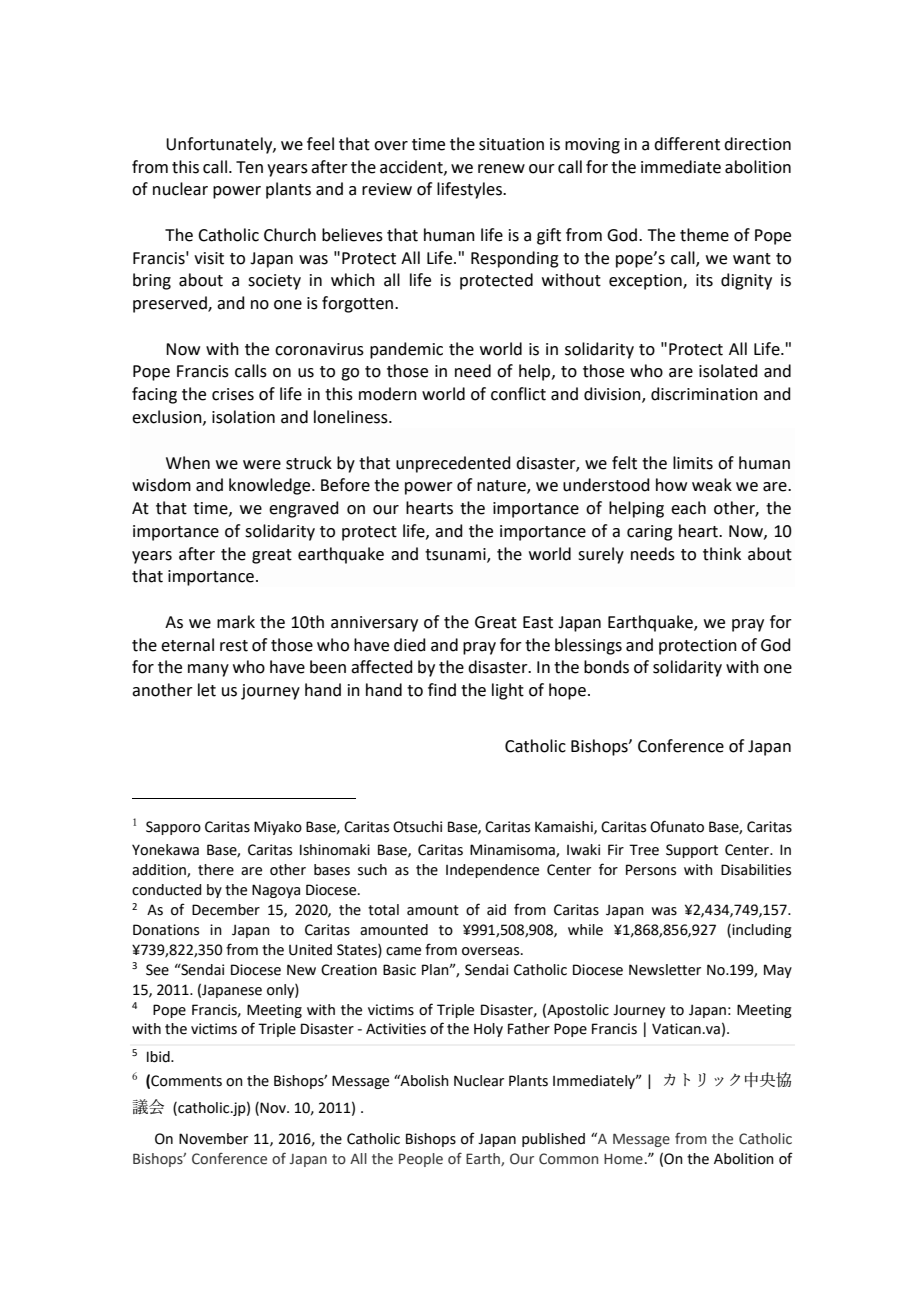  What do you see at coordinates (442, 690) in the screenshot?
I see `find` at bounding box center [442, 690].
